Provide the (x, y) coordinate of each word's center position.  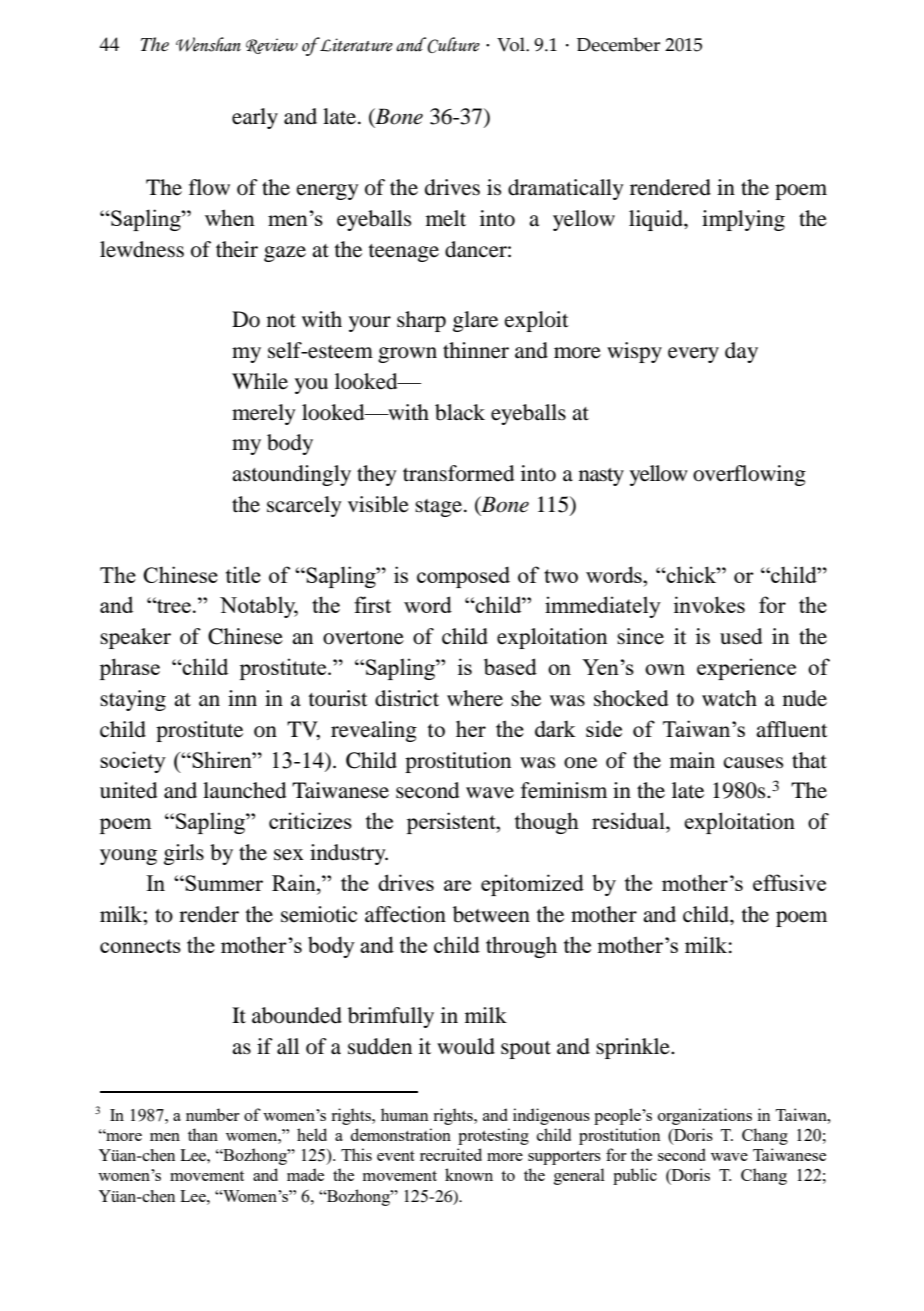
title (243, 574)
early (255, 118)
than (203, 1134)
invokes (709, 604)
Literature (355, 44)
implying (743, 220)
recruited (451, 1154)
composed (463, 577)
